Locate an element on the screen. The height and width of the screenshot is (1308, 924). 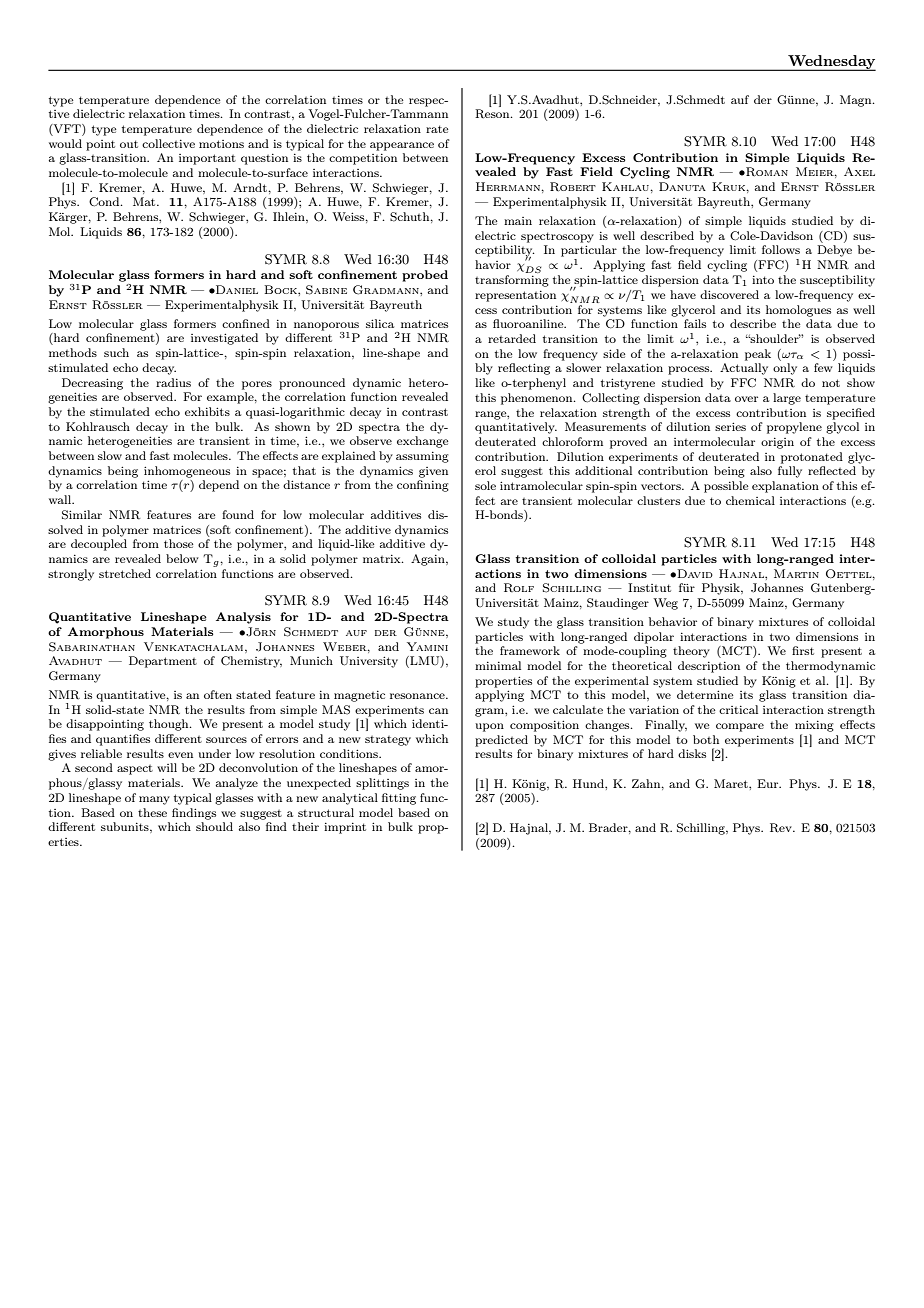
Wednesday is located at coordinates (831, 63).
